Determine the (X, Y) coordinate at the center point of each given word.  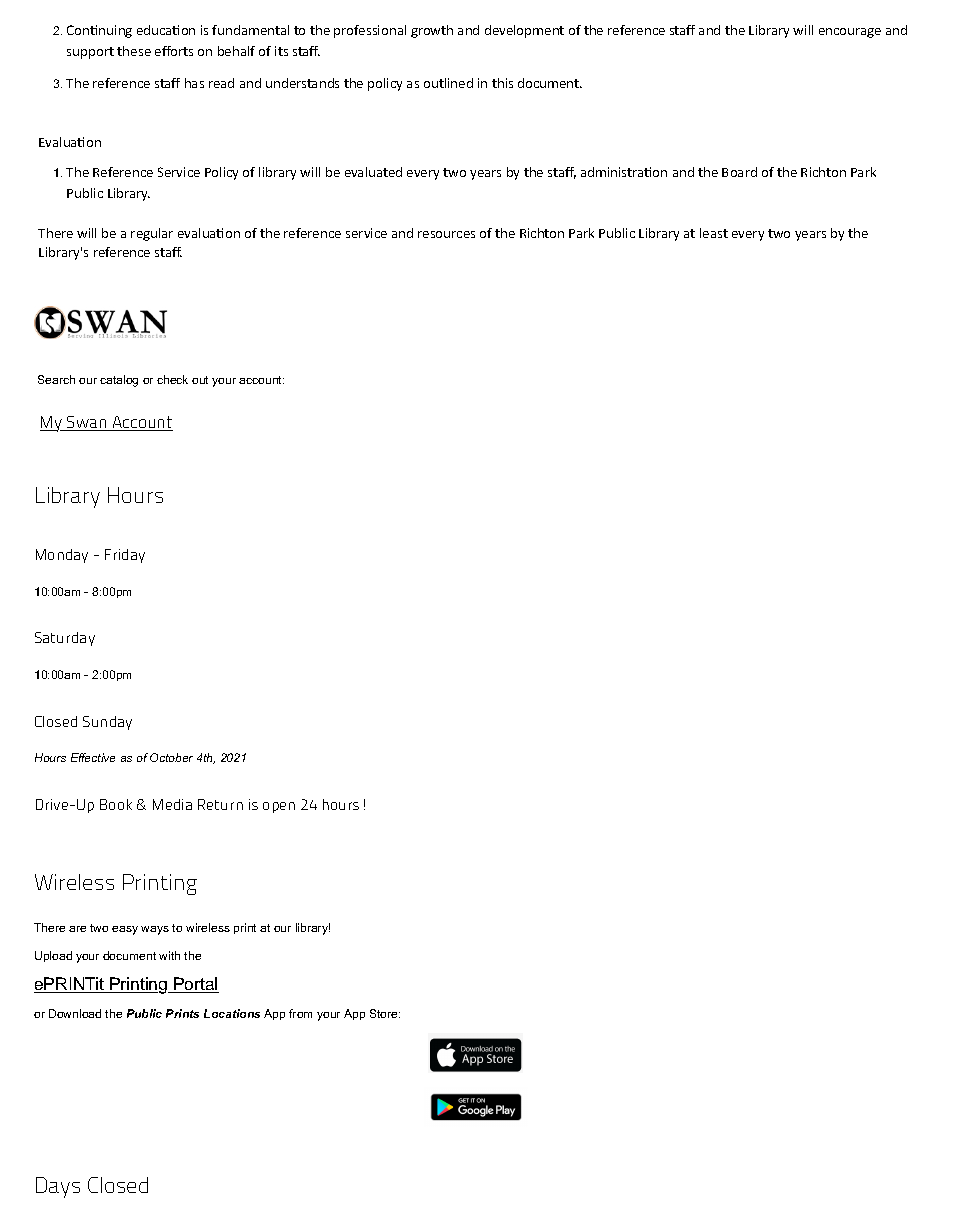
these (134, 51)
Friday (125, 556)
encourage (850, 33)
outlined (448, 83)
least (714, 233)
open (279, 807)
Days (58, 1187)
